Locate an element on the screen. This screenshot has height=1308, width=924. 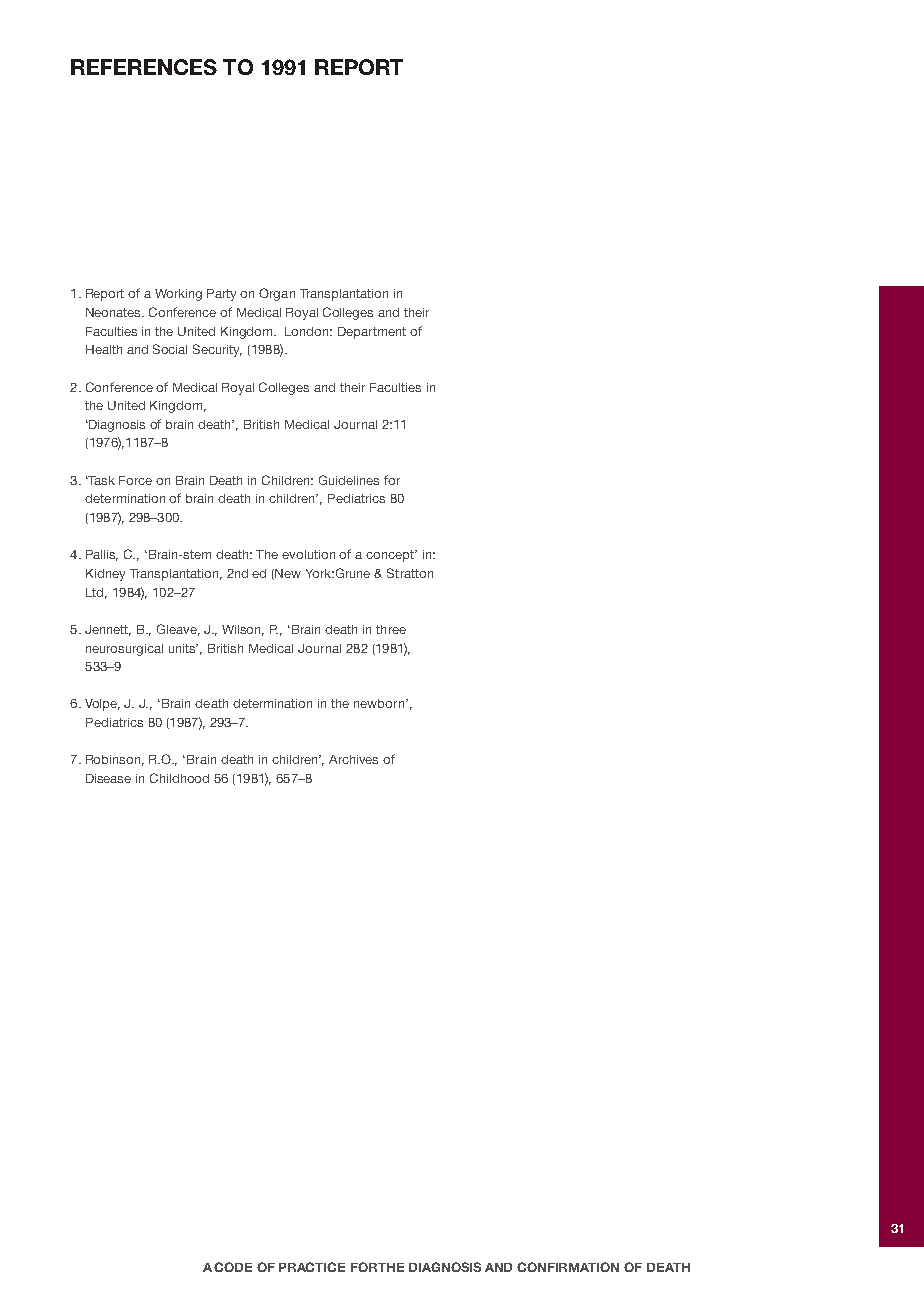
concept is located at coordinates (391, 556).
